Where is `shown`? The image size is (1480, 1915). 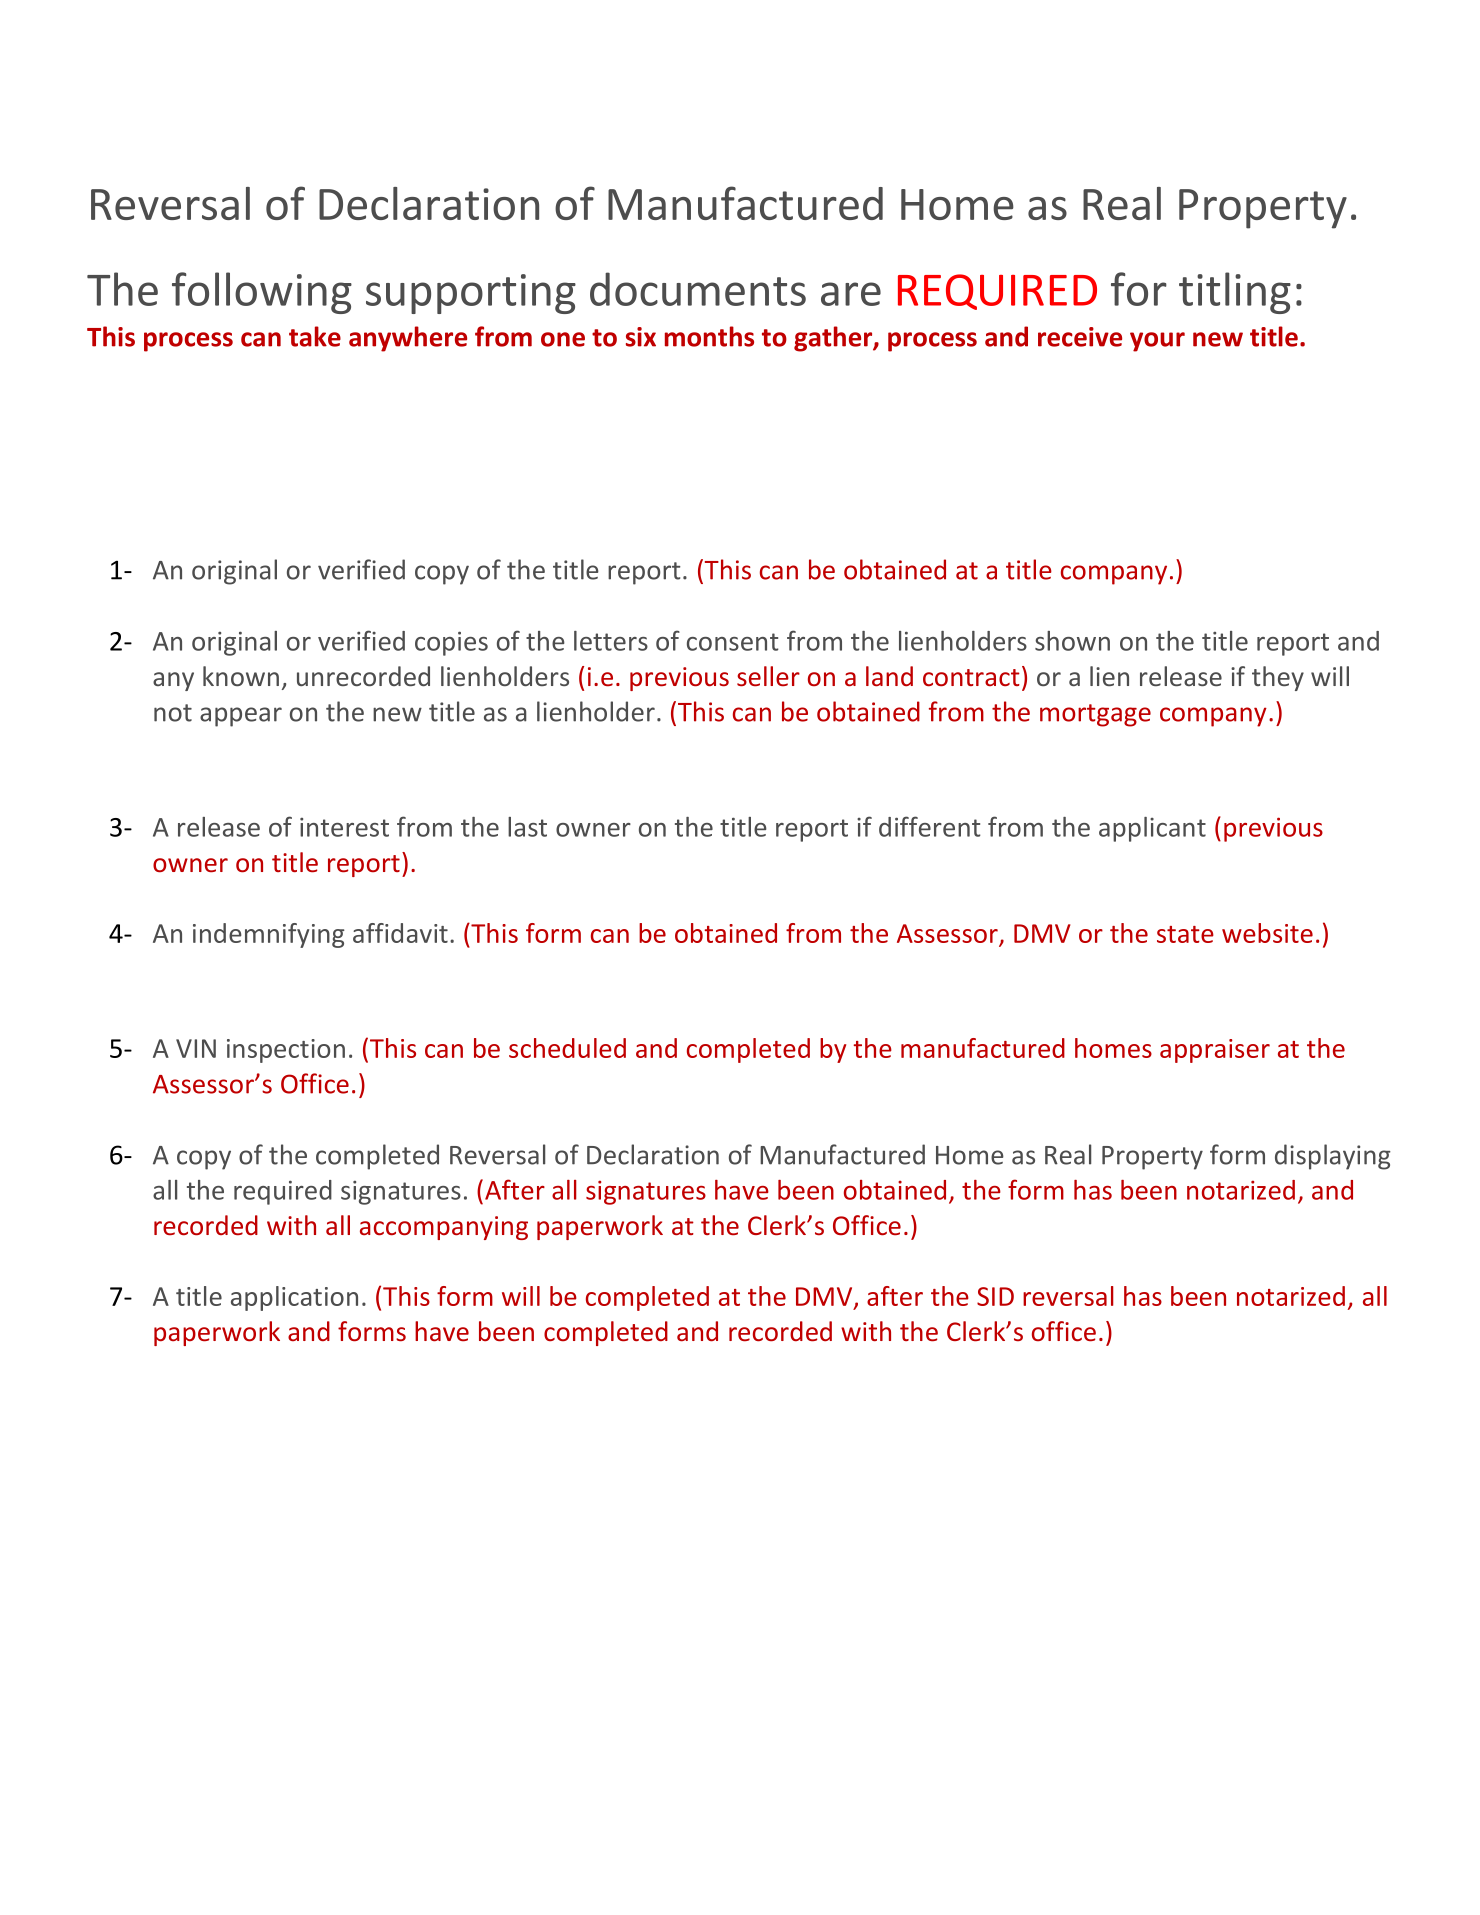
shown is located at coordinates (1072, 641).
